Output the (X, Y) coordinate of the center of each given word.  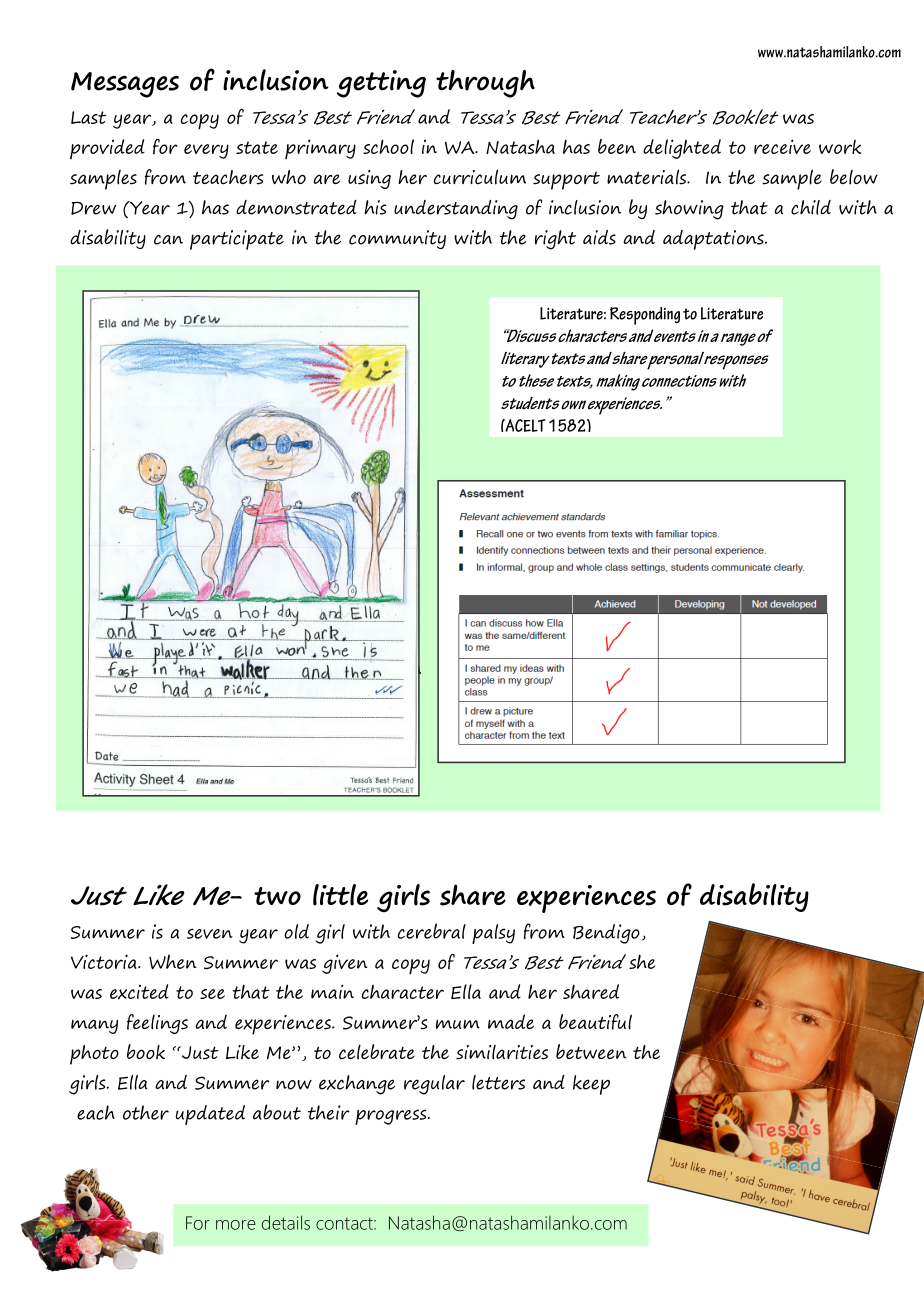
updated (210, 1115)
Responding (645, 316)
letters (498, 1082)
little (340, 895)
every (206, 151)
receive (782, 146)
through (485, 84)
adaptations (714, 240)
